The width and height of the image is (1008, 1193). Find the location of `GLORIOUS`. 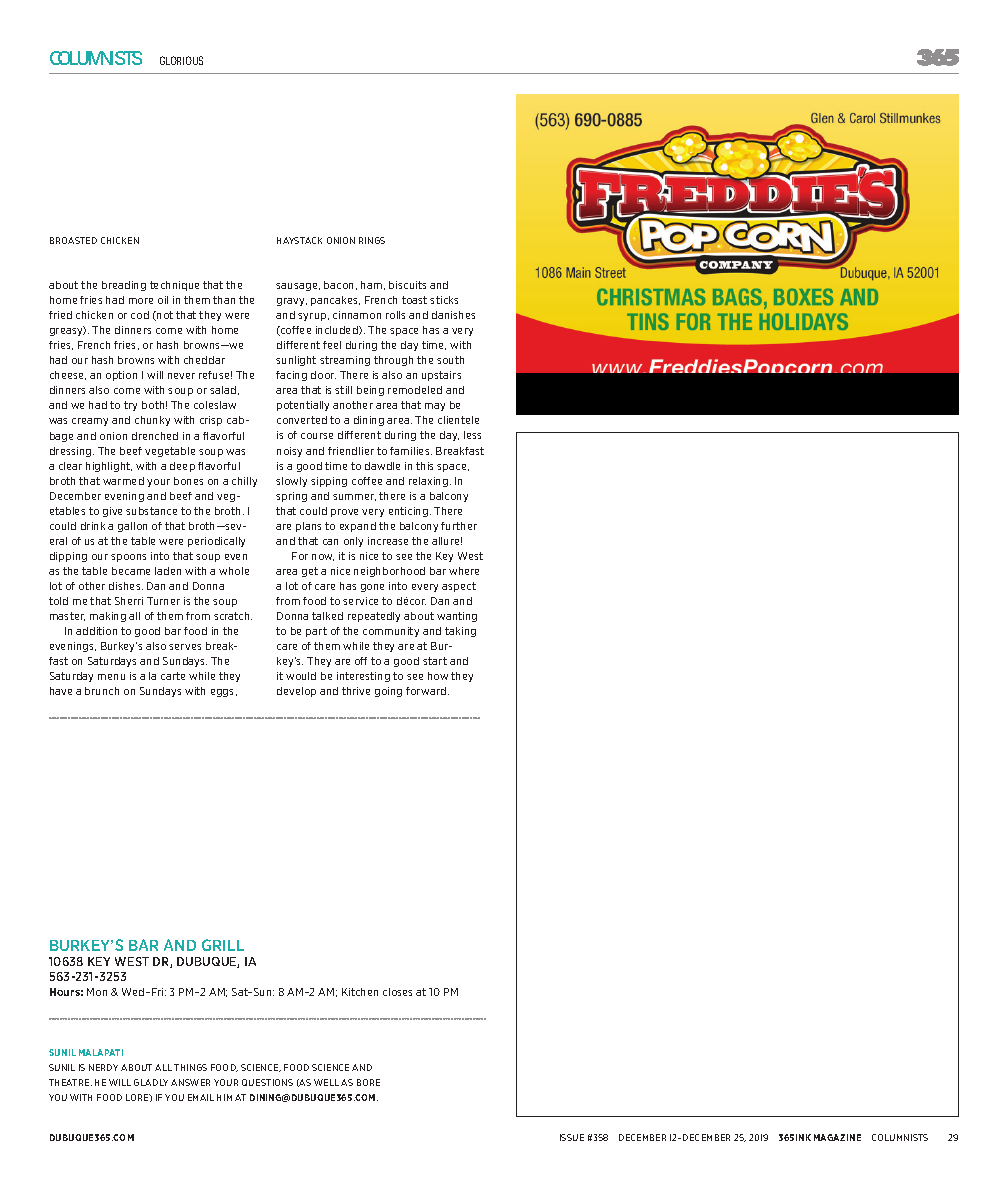

GLORIOUS is located at coordinates (181, 60).
